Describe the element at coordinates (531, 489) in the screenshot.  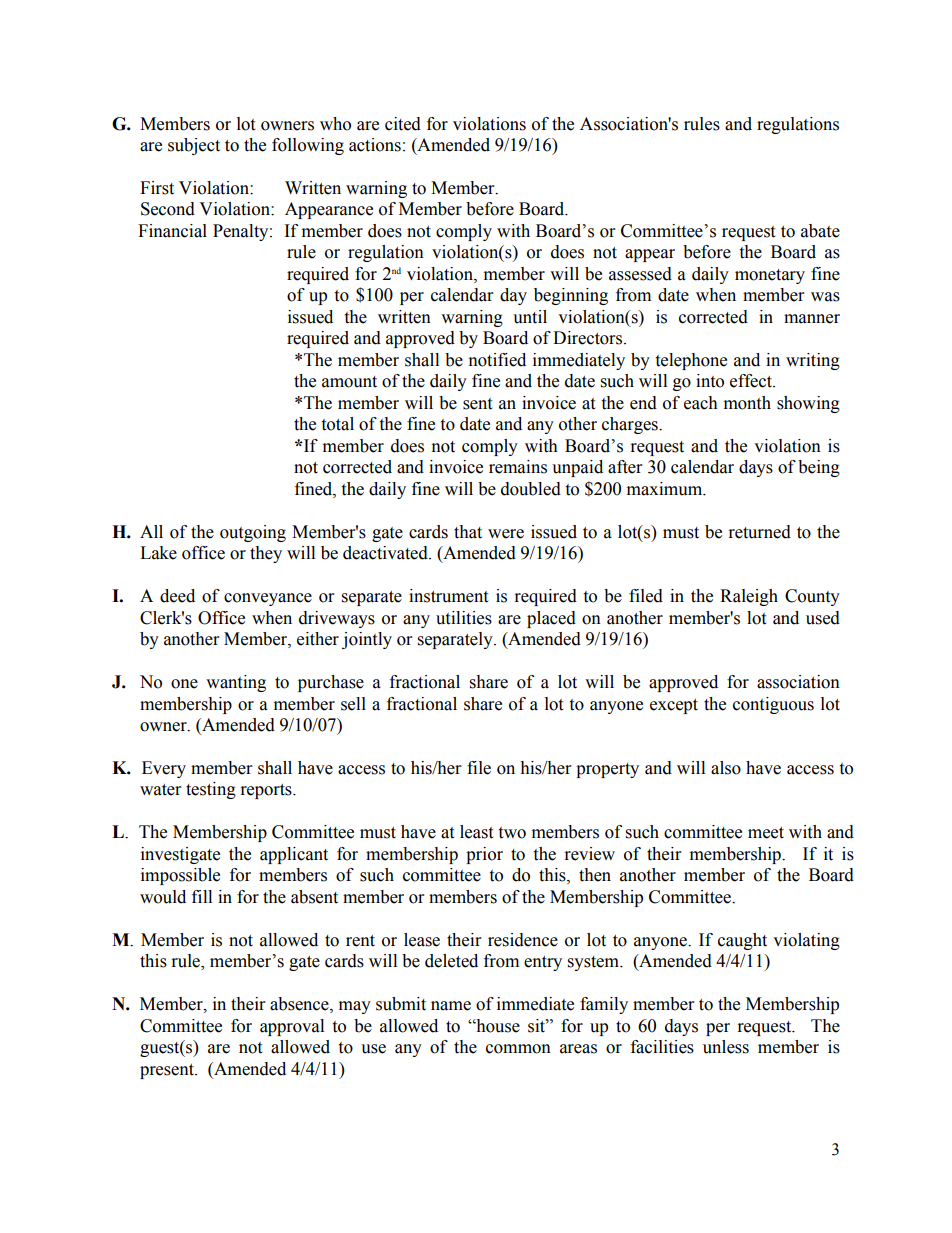
I see `doubled` at that location.
